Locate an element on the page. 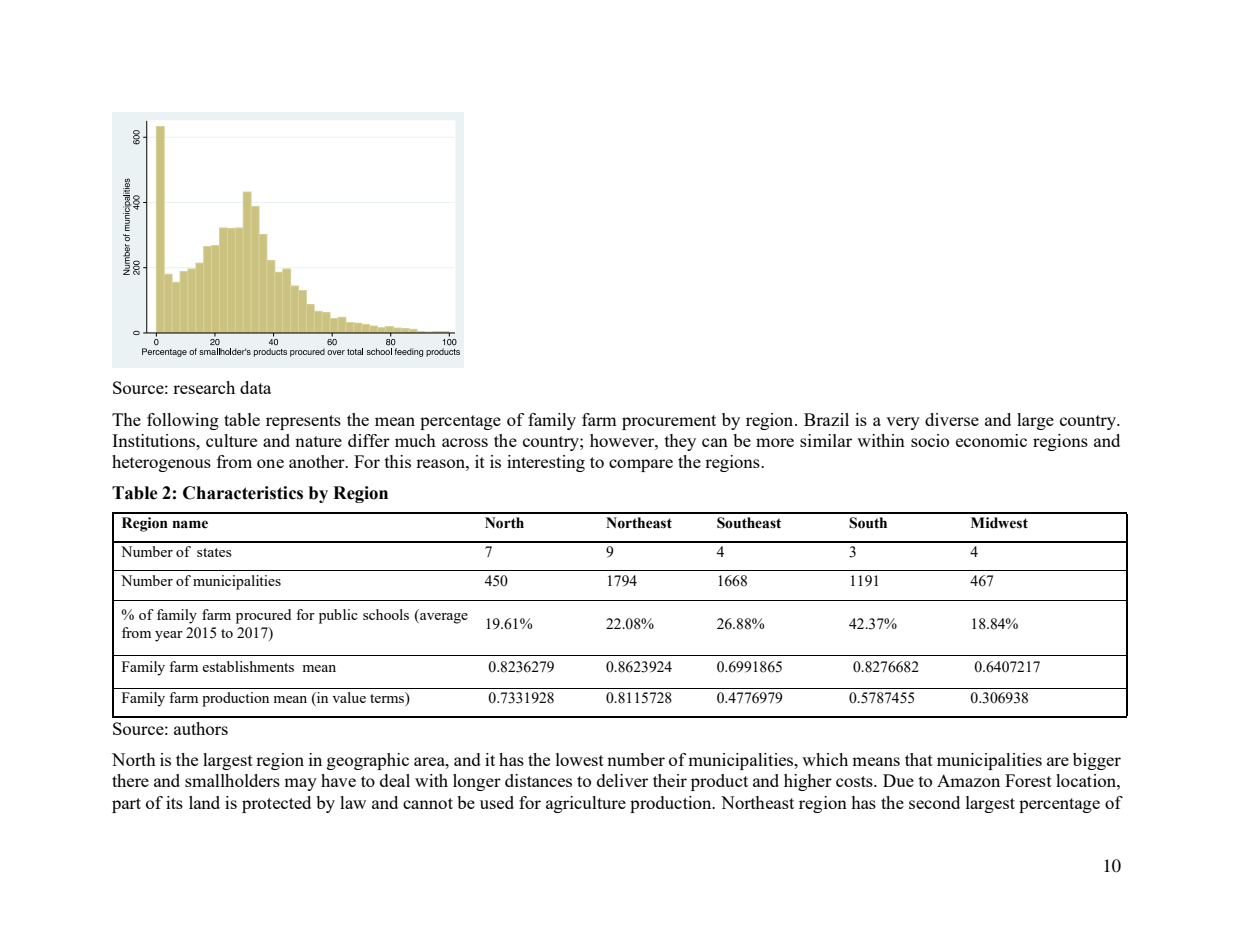  Amazon is located at coordinates (968, 780).
